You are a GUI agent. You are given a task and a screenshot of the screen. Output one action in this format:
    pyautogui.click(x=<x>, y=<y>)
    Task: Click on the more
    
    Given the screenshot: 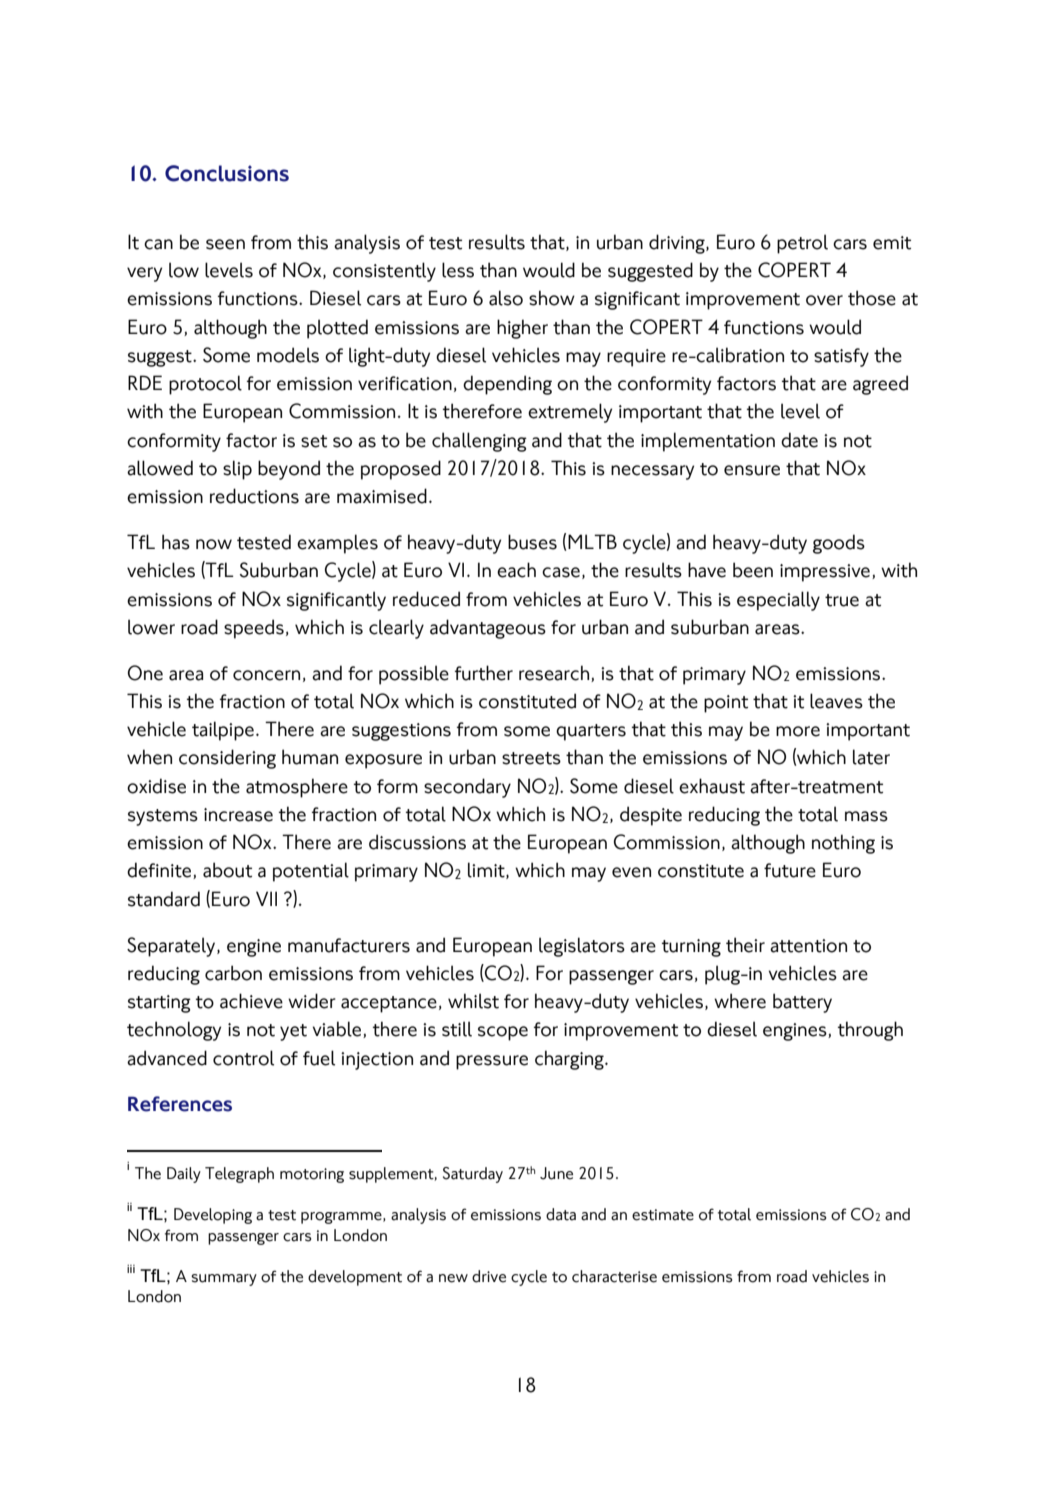 What is the action you would take?
    pyautogui.click(x=798, y=731)
